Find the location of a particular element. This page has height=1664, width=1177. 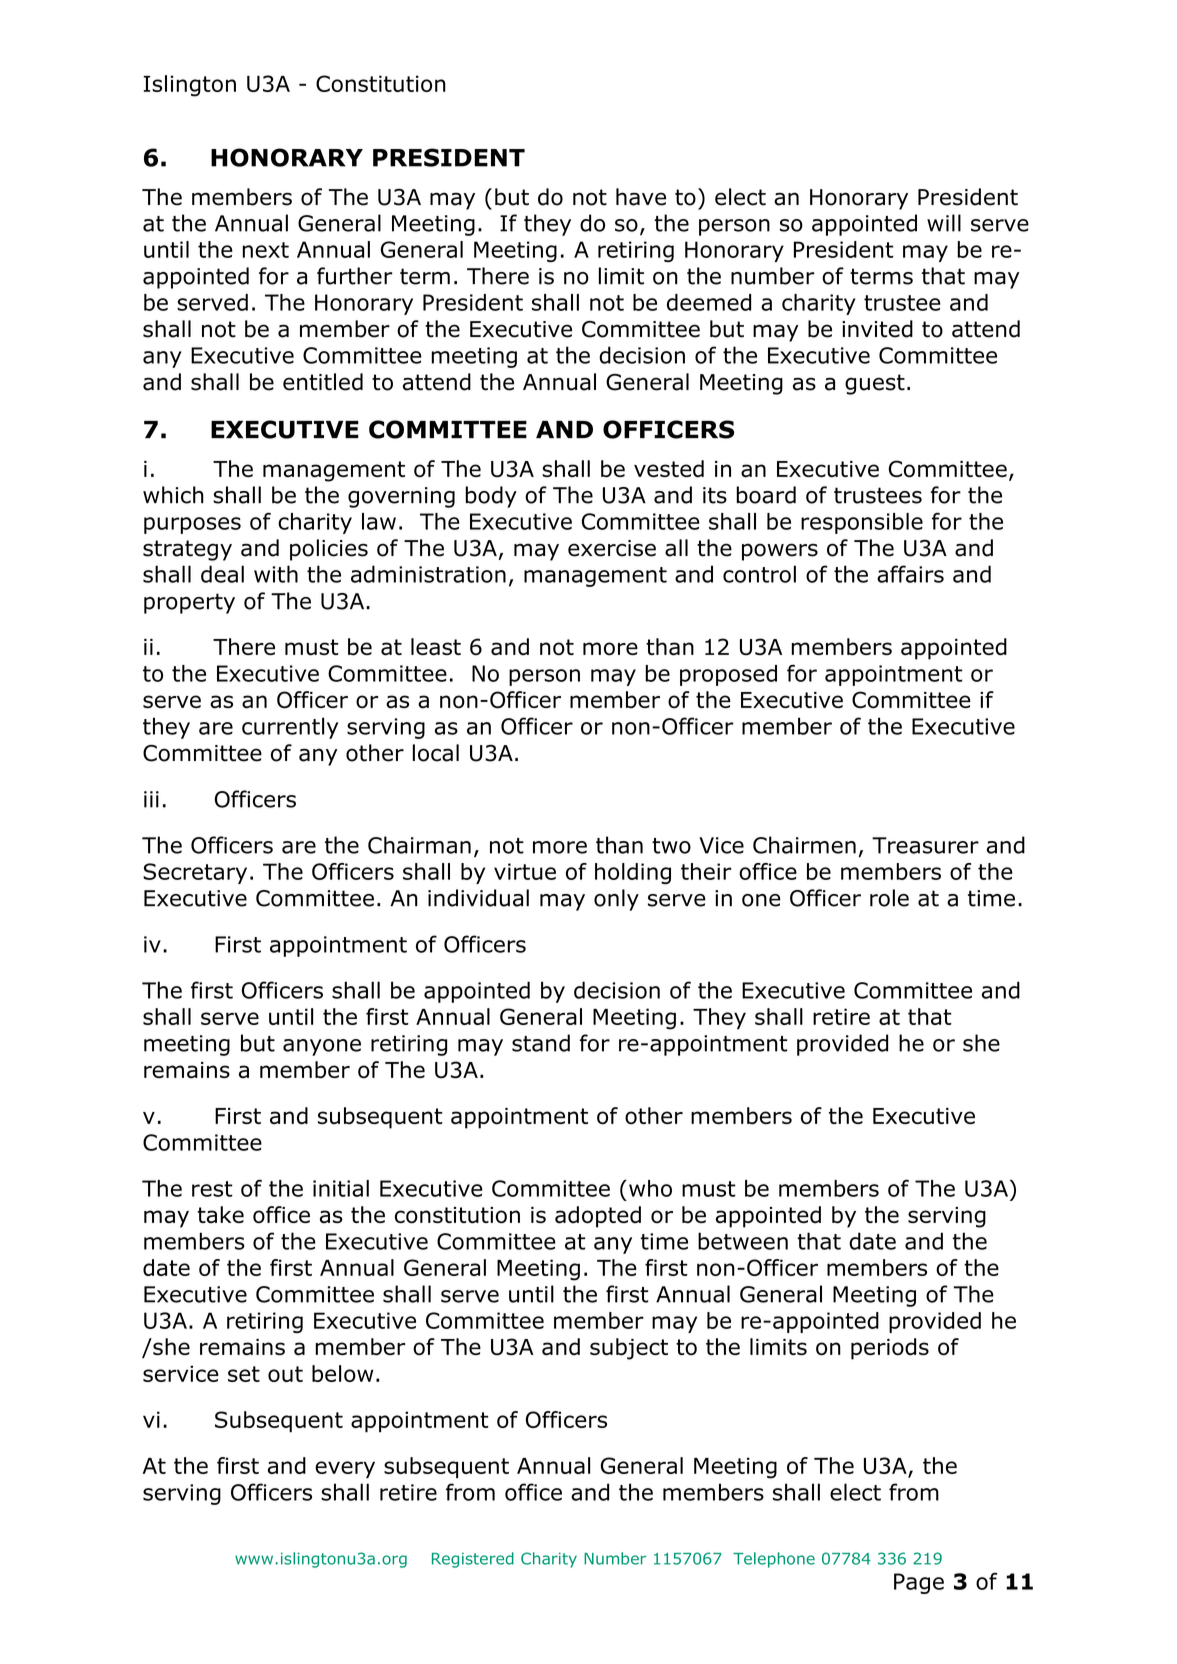

Chairmen is located at coordinates (804, 845).
